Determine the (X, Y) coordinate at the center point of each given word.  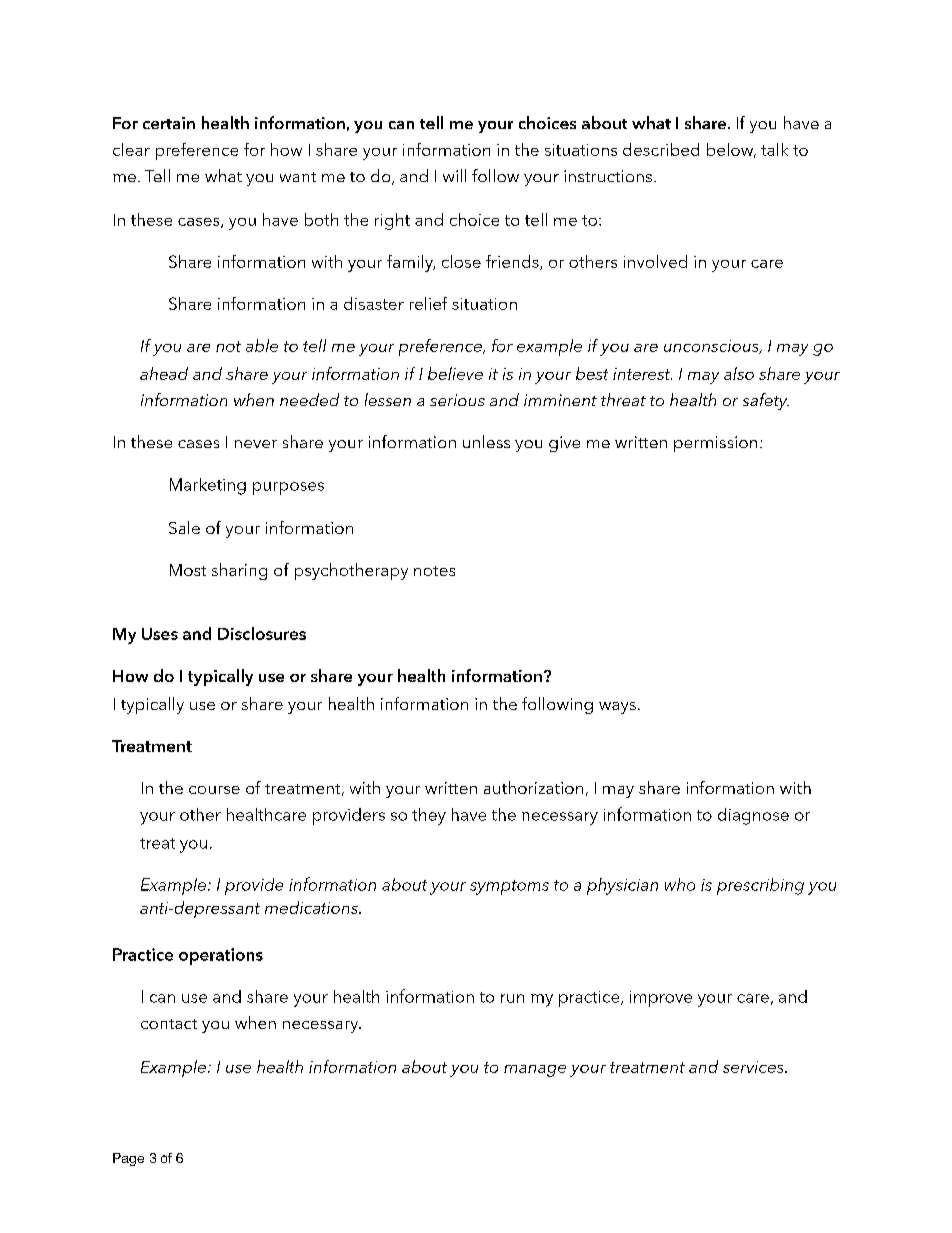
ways (617, 708)
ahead (164, 373)
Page (128, 1159)
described (661, 149)
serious (457, 400)
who (680, 884)
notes (434, 571)
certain (169, 123)
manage (535, 1071)
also (739, 373)
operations (221, 956)
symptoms (509, 887)
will (454, 175)
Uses (160, 634)
